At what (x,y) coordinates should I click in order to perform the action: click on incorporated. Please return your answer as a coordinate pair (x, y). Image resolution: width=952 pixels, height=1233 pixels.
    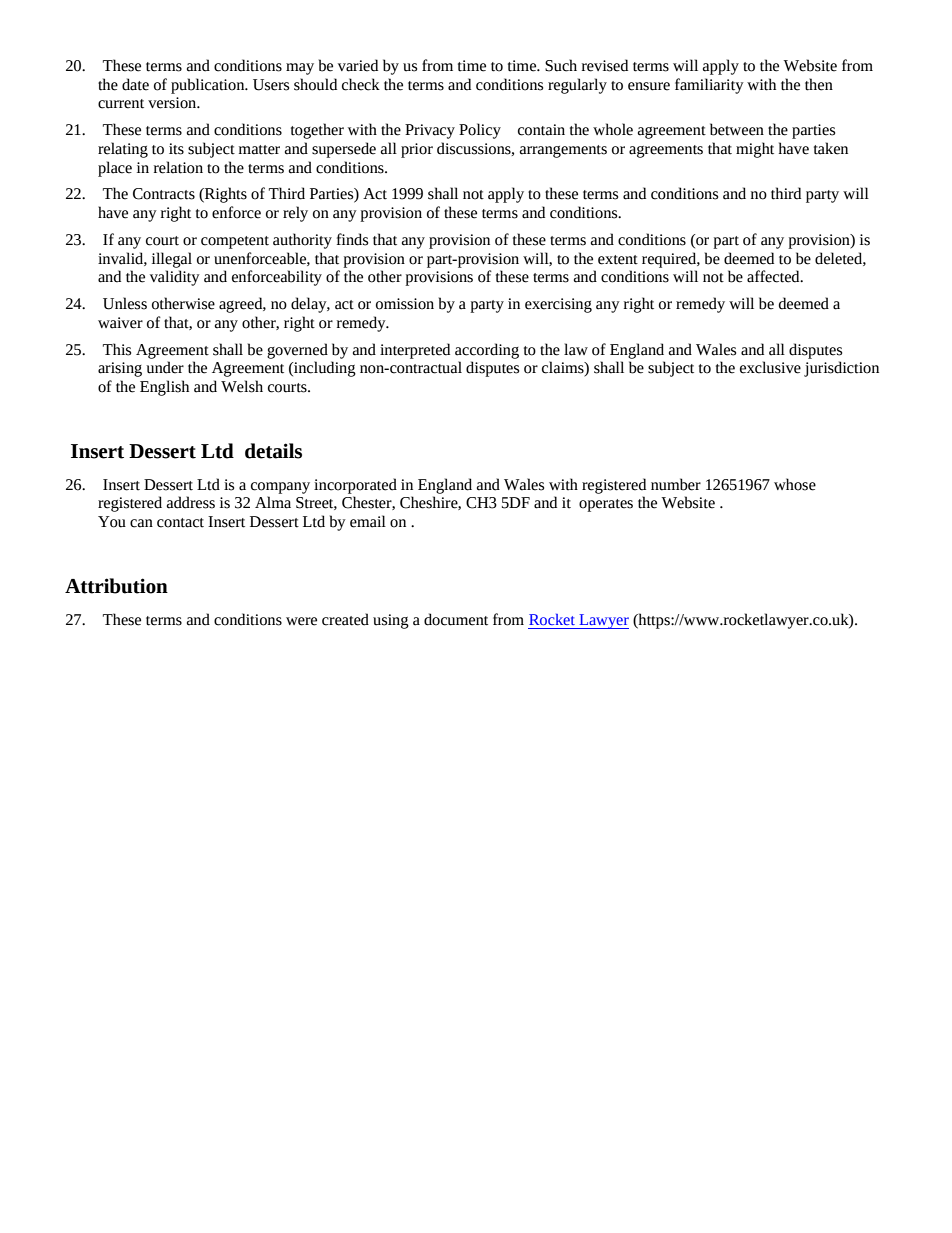
    Looking at the image, I should click on (355, 486).
